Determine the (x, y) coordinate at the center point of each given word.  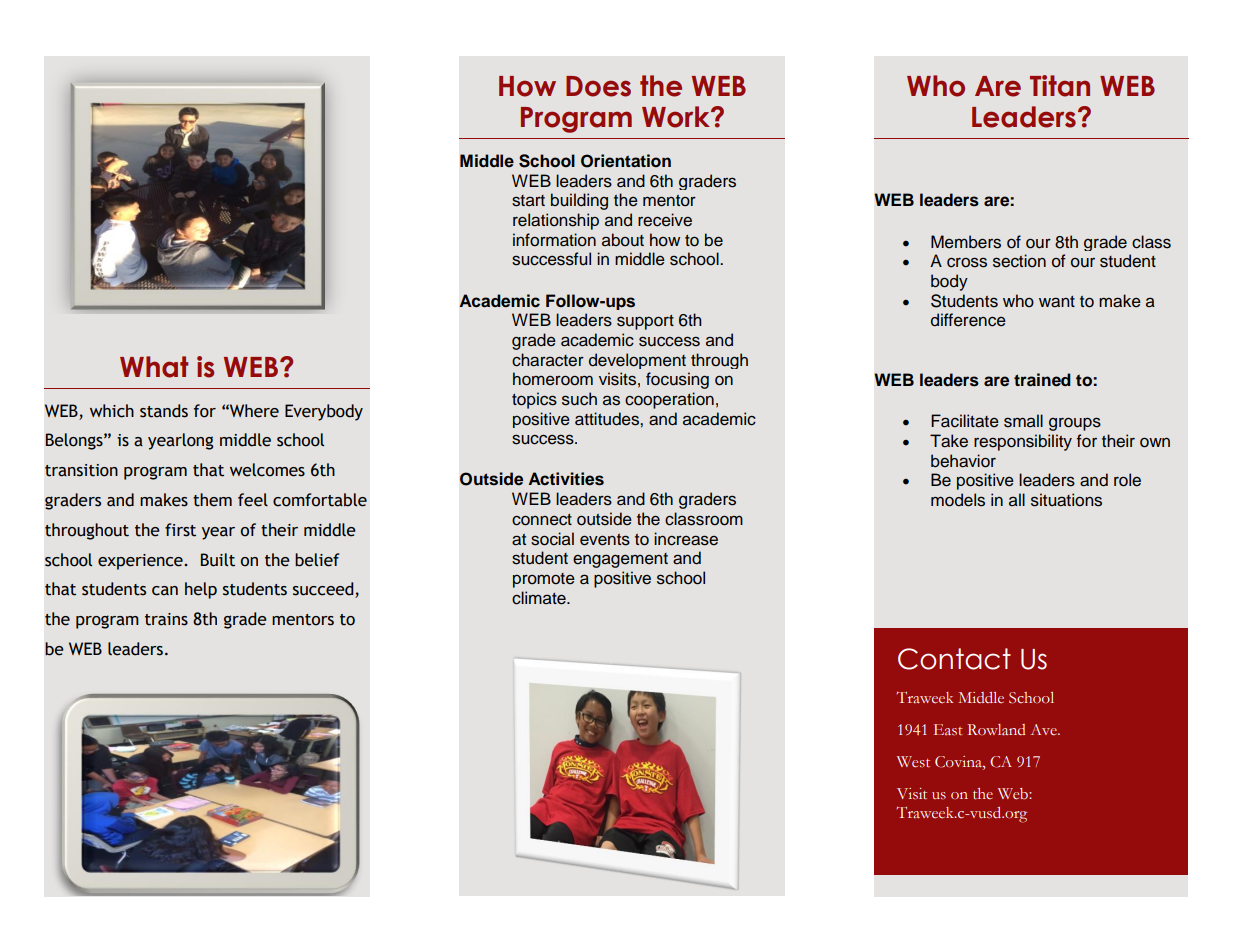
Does (598, 86)
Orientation (626, 161)
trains (166, 619)
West (913, 762)
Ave (1045, 729)
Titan (1060, 86)
